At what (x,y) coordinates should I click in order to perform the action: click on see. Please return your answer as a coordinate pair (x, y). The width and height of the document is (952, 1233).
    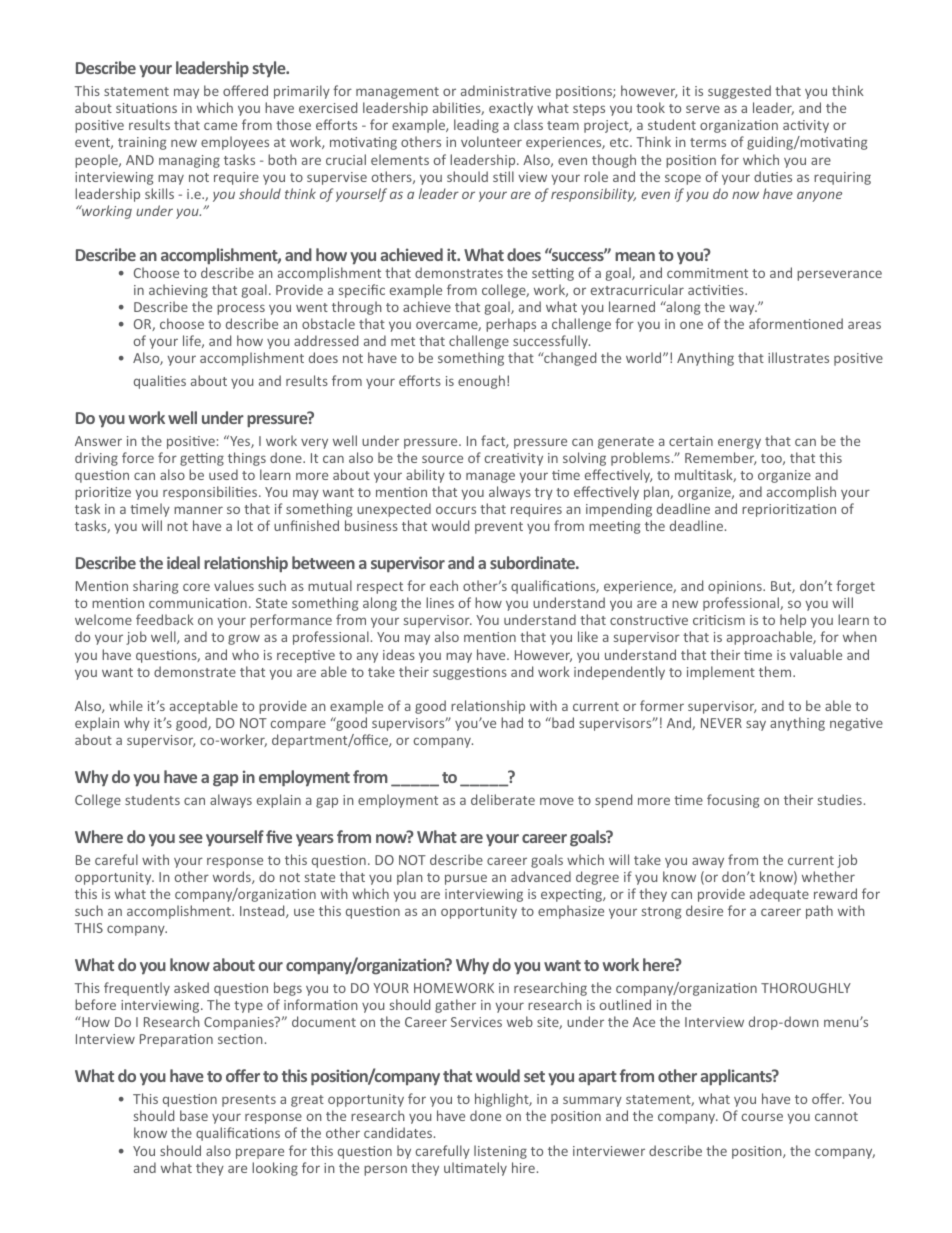
    Looking at the image, I should click on (191, 838).
